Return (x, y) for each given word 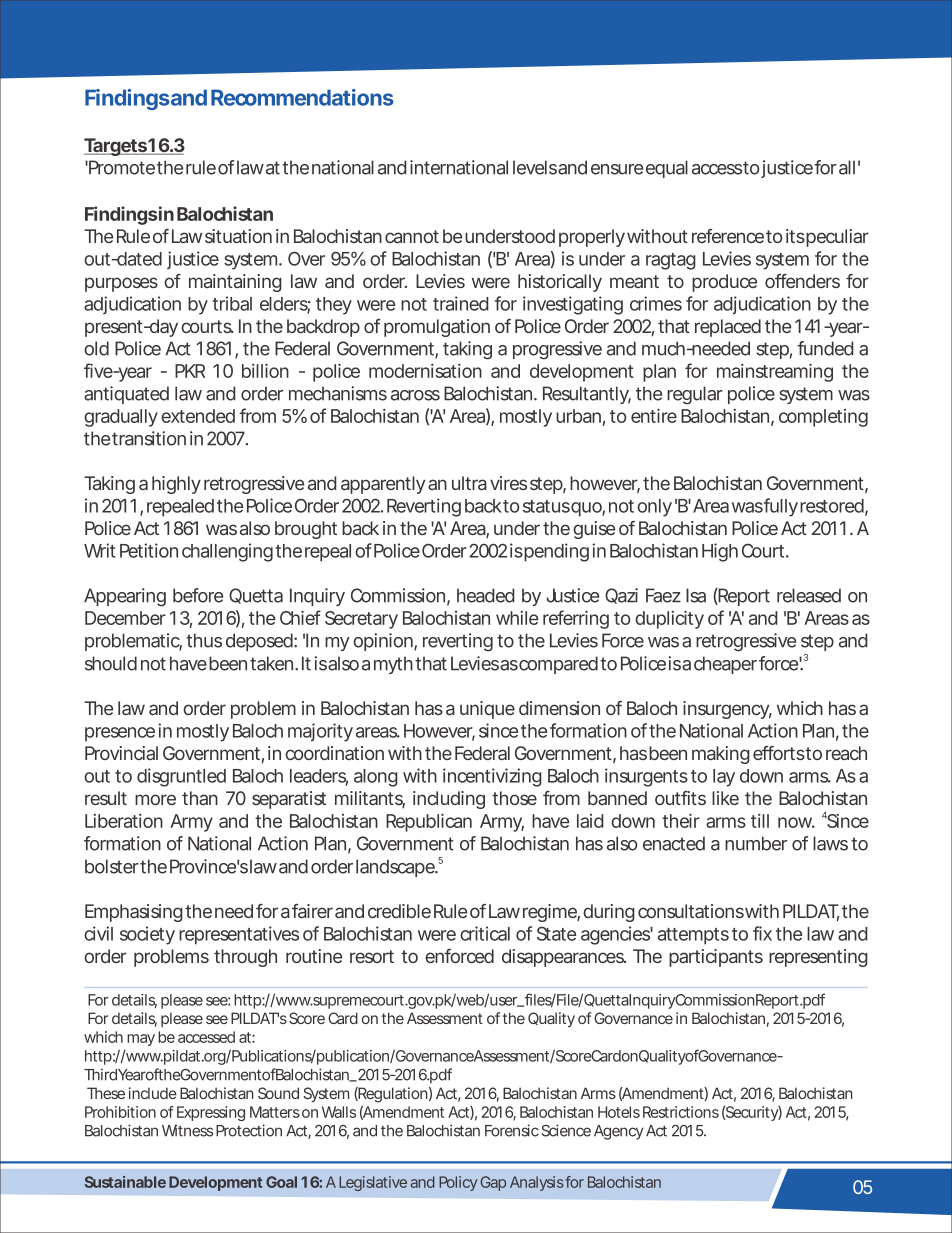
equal (667, 169)
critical (485, 933)
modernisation (425, 371)
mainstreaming (775, 372)
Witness (187, 1130)
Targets (116, 147)
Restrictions (681, 1112)
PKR (190, 371)
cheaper (725, 665)
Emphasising (134, 913)
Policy (458, 1183)
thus (204, 640)
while (517, 618)
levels (535, 167)
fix (762, 933)
